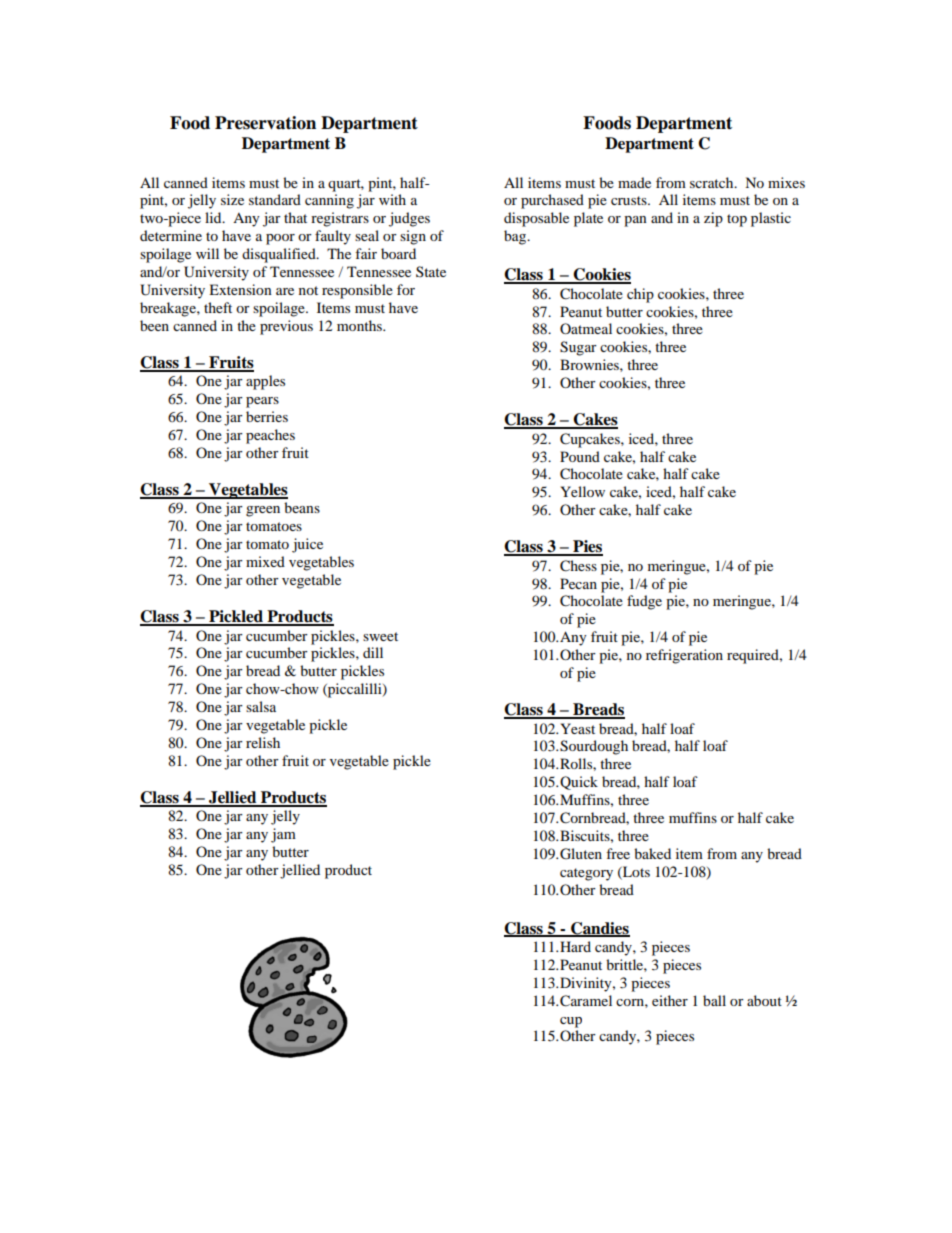 The width and height of the screenshot is (952, 1233). I want to click on salsa, so click(261, 706).
